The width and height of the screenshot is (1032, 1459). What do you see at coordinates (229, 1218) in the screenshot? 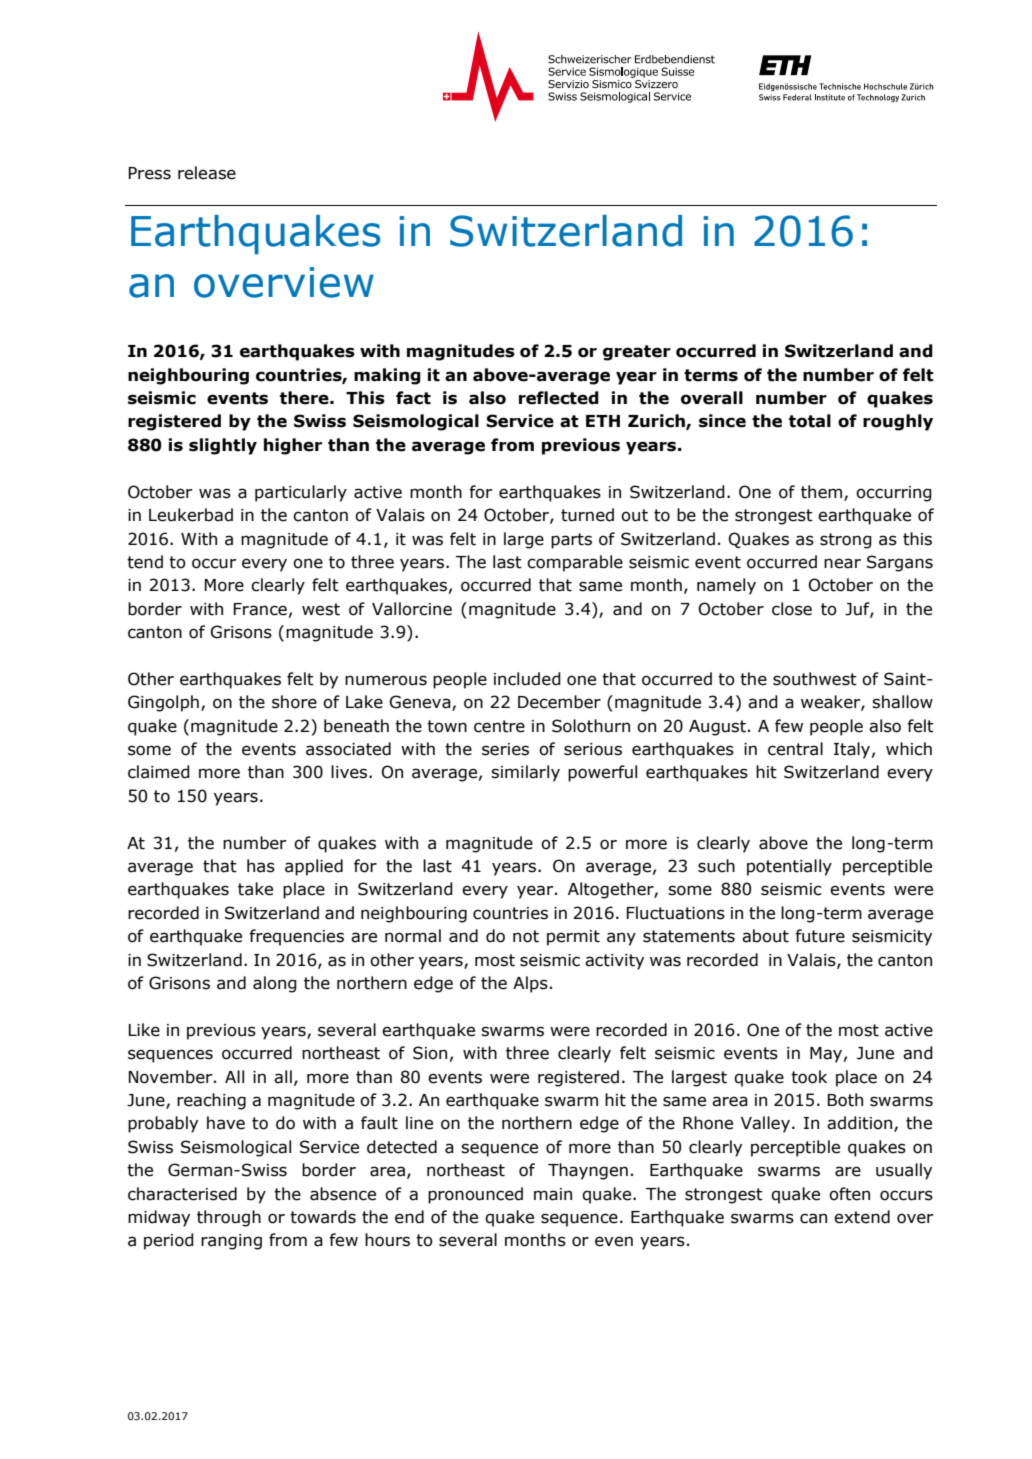
I see `through` at bounding box center [229, 1218].
